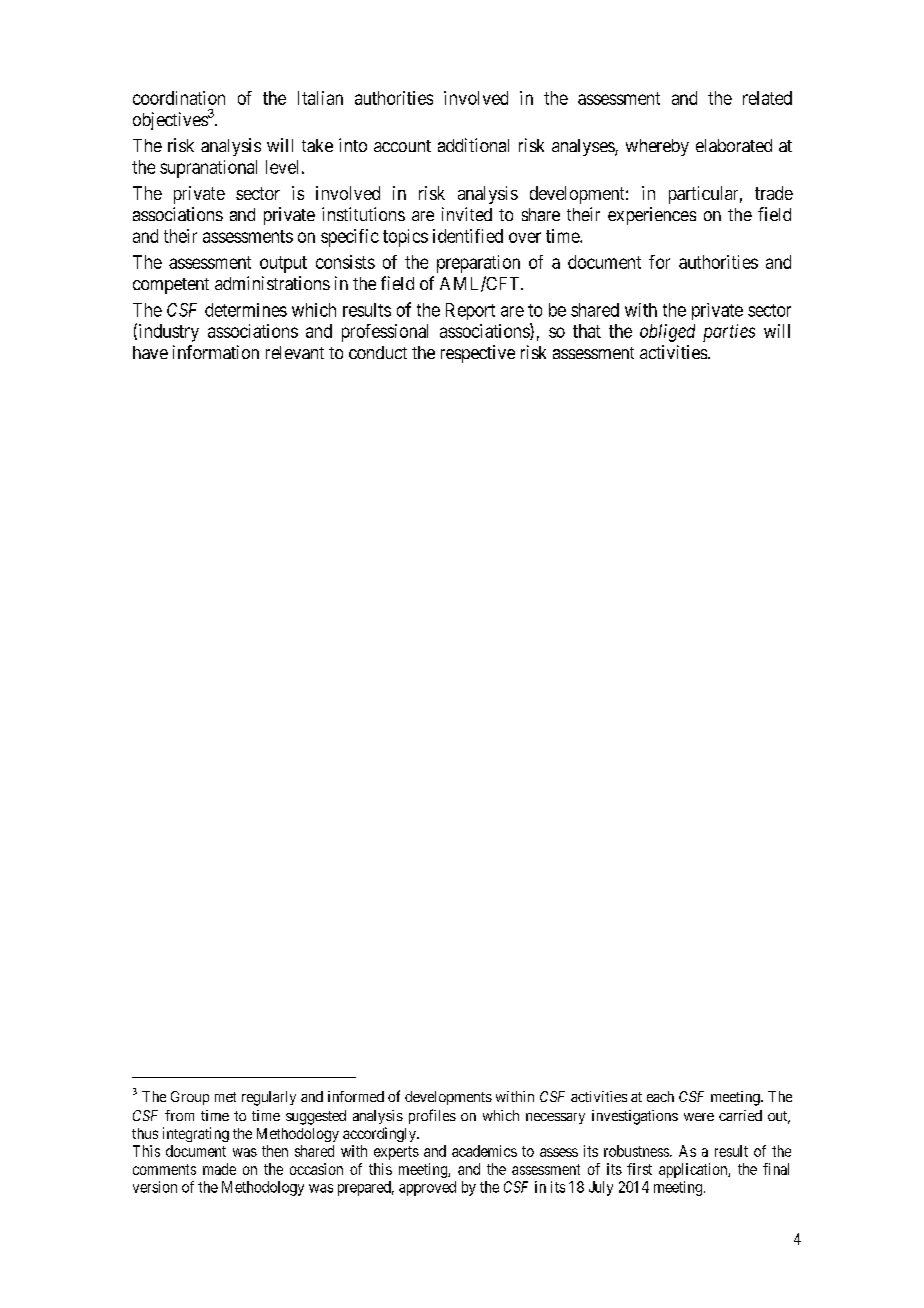 Image resolution: width=924 pixels, height=1308 pixels. Describe the element at coordinates (473, 145) in the image. I see `additional` at that location.
